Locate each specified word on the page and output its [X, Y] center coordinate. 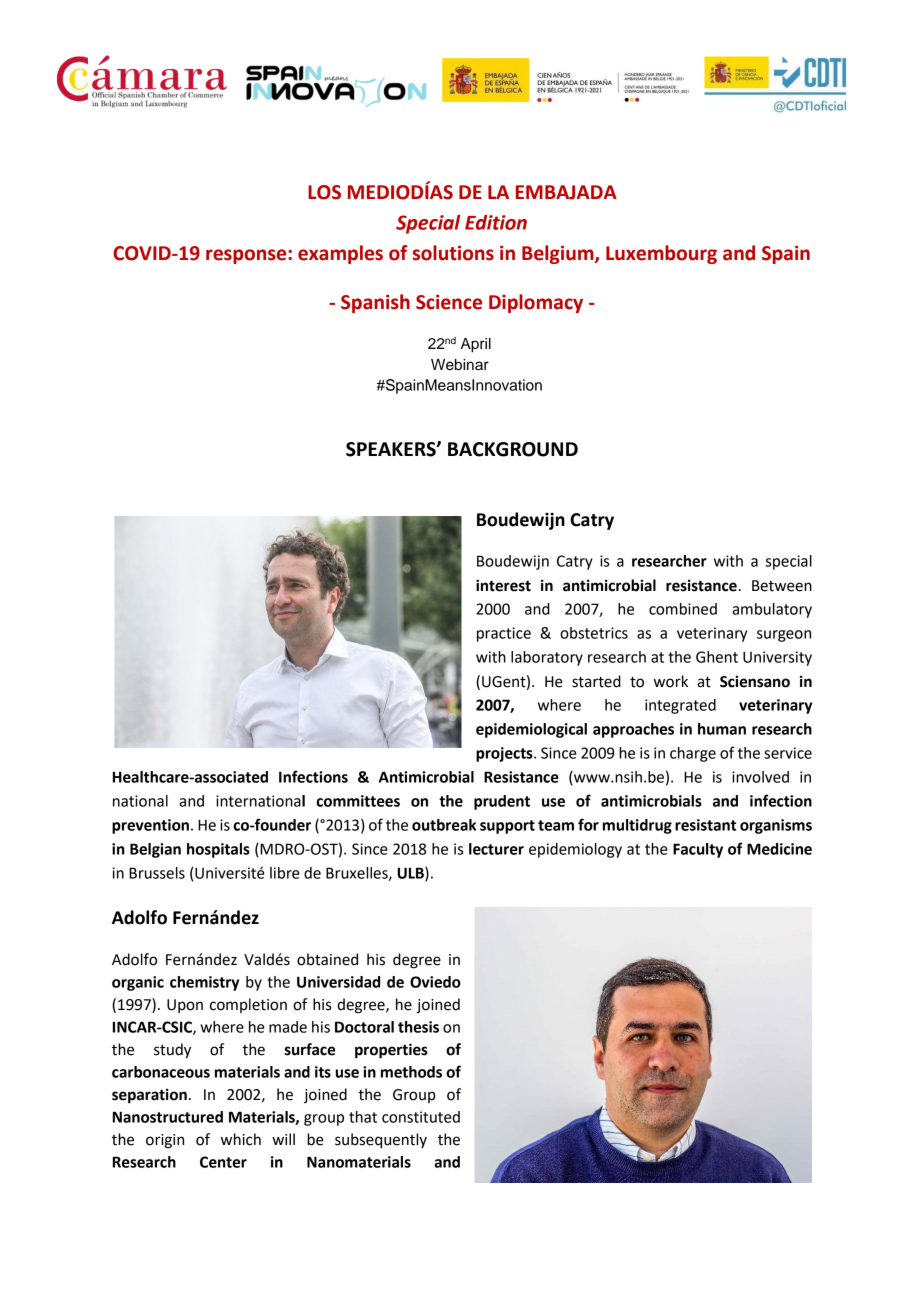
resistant [705, 825]
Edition [496, 222]
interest [503, 585]
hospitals [218, 850]
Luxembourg [661, 254]
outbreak [444, 825]
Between [782, 586]
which [241, 1139]
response [247, 256]
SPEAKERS [392, 449]
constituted [421, 1117]
